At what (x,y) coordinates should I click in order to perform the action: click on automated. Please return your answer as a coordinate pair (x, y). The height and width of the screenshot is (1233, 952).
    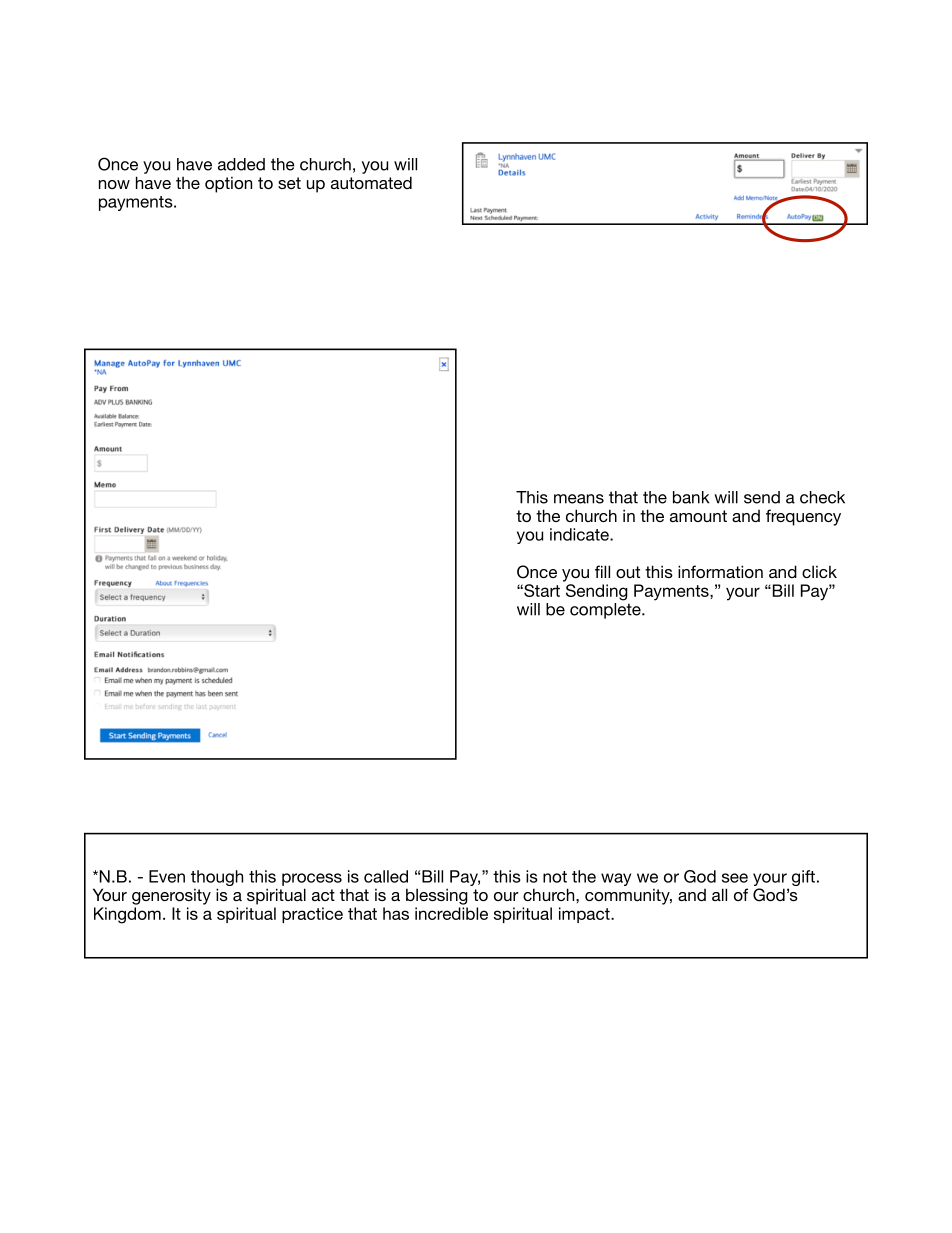
    Looking at the image, I should click on (371, 182).
